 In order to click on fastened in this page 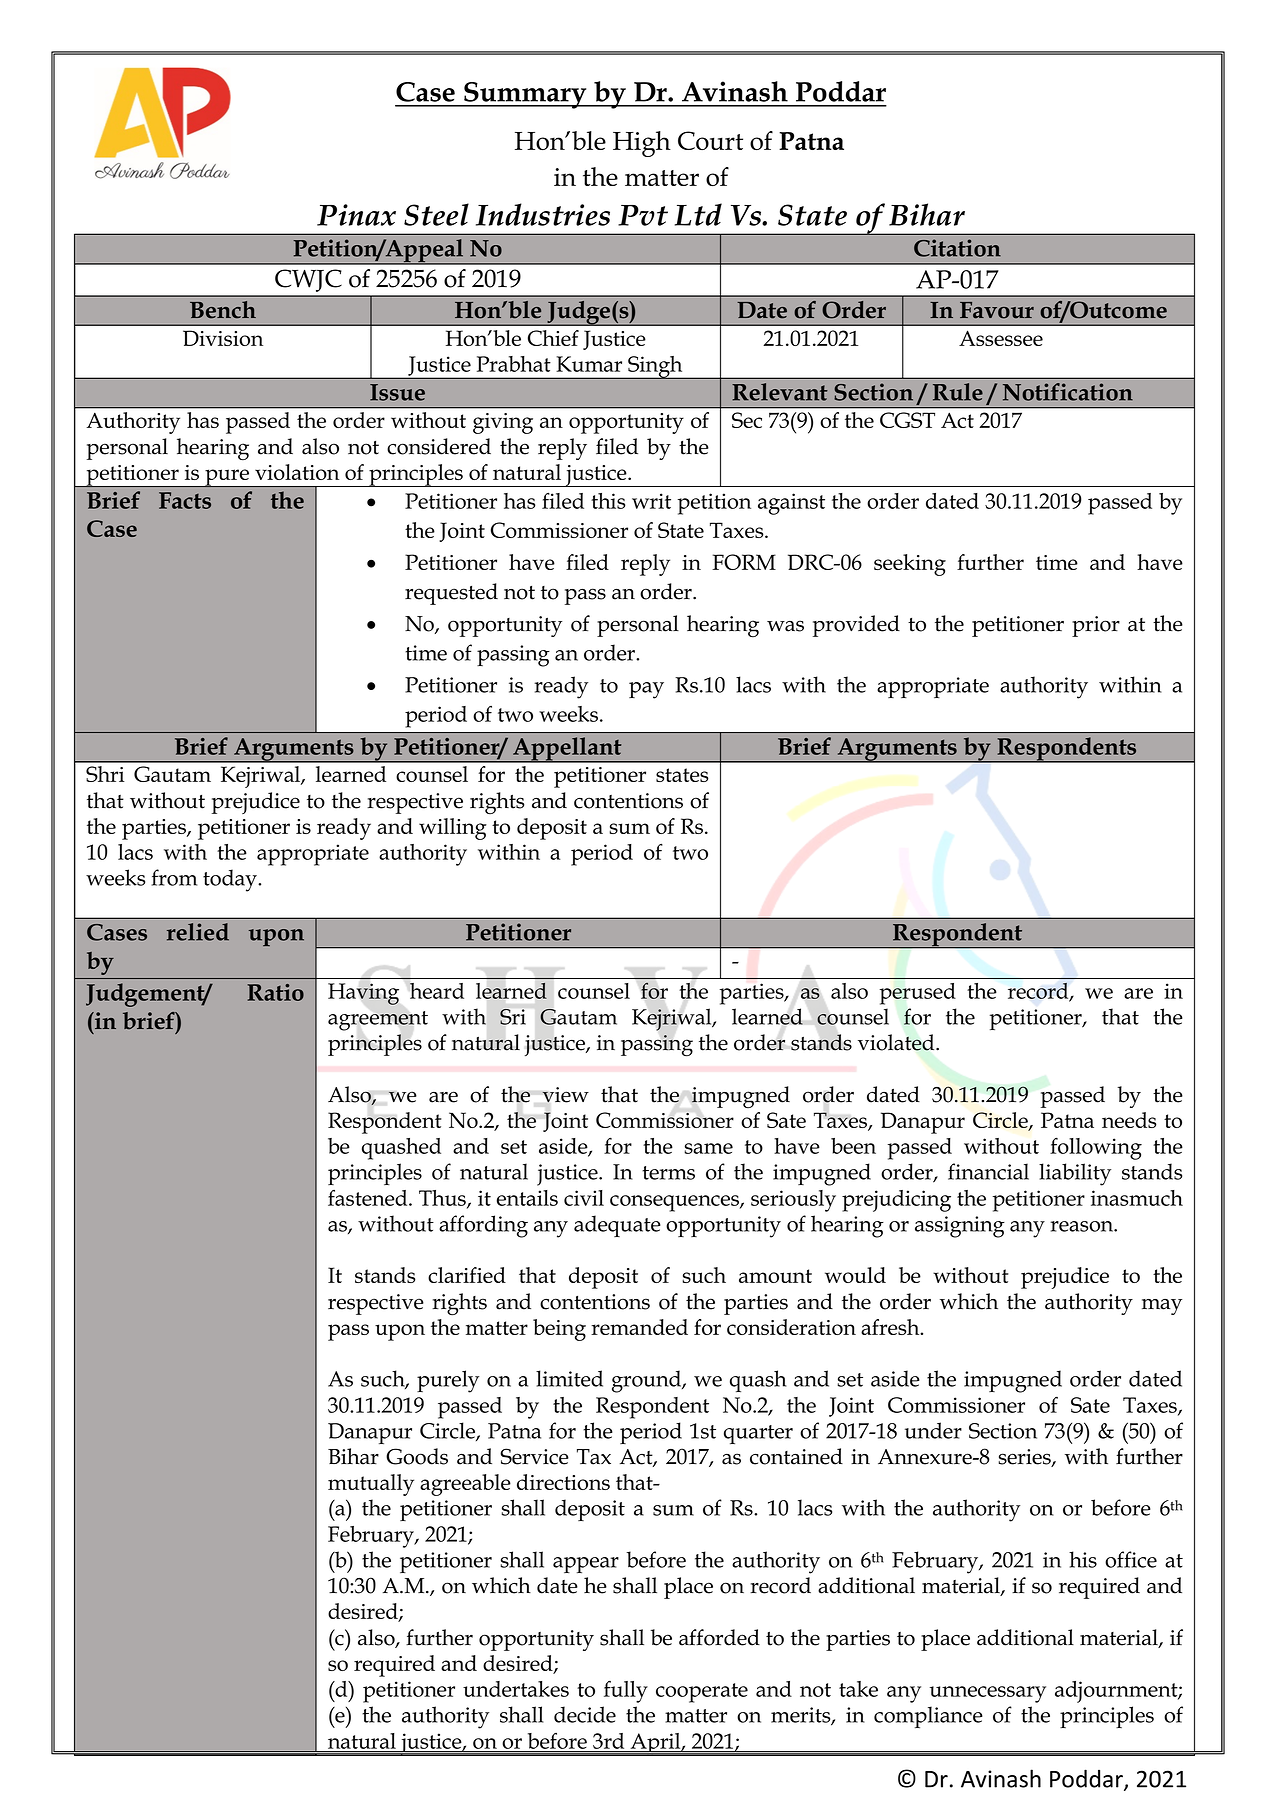, I will do `click(369, 1198)`.
